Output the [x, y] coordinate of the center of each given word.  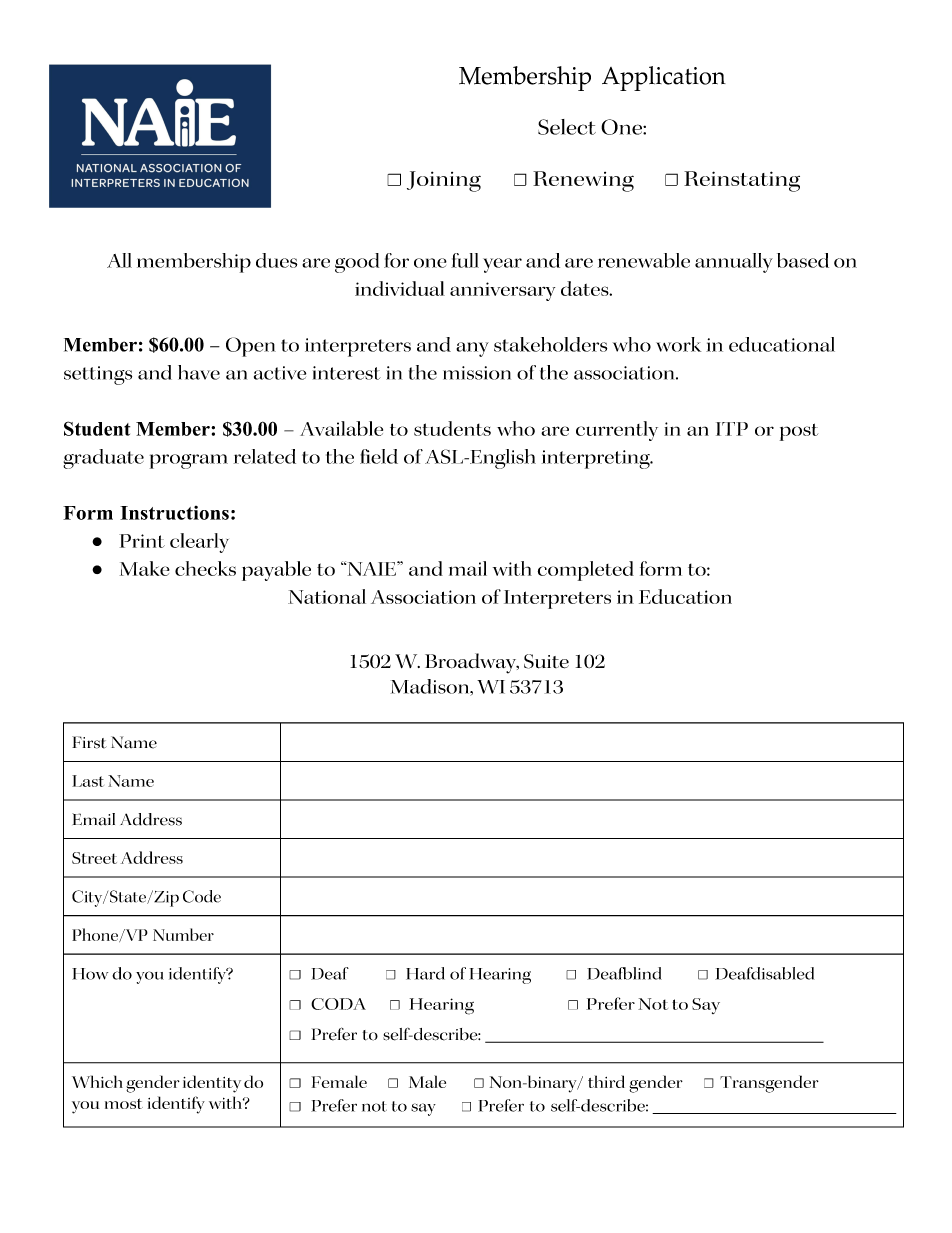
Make [145, 568]
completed [586, 571]
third [606, 1081]
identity [212, 1084]
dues [276, 260]
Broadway [472, 663]
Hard [425, 973]
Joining [444, 181]
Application [664, 78]
